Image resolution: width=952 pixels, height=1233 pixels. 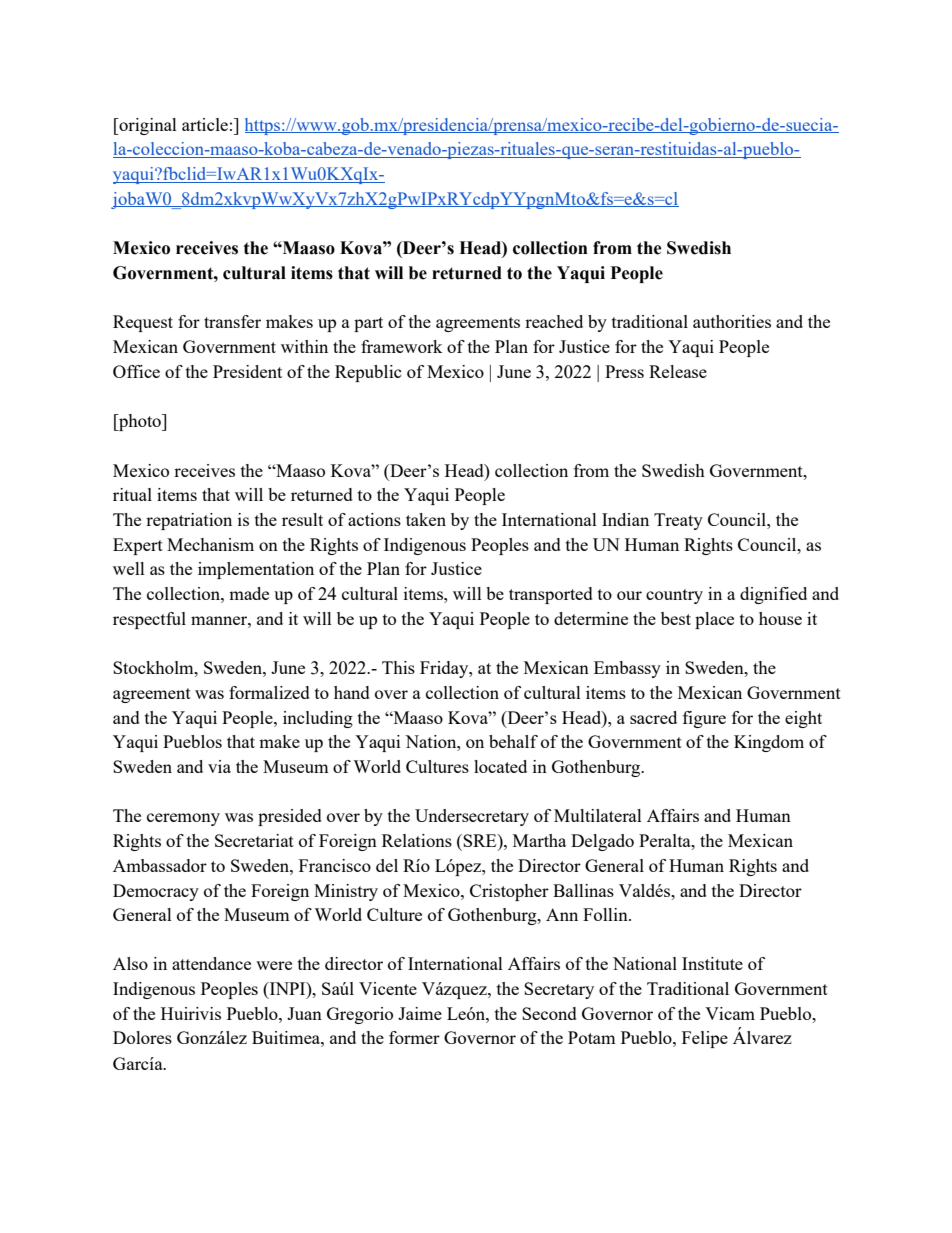 I want to click on Jaime, so click(x=420, y=1013).
